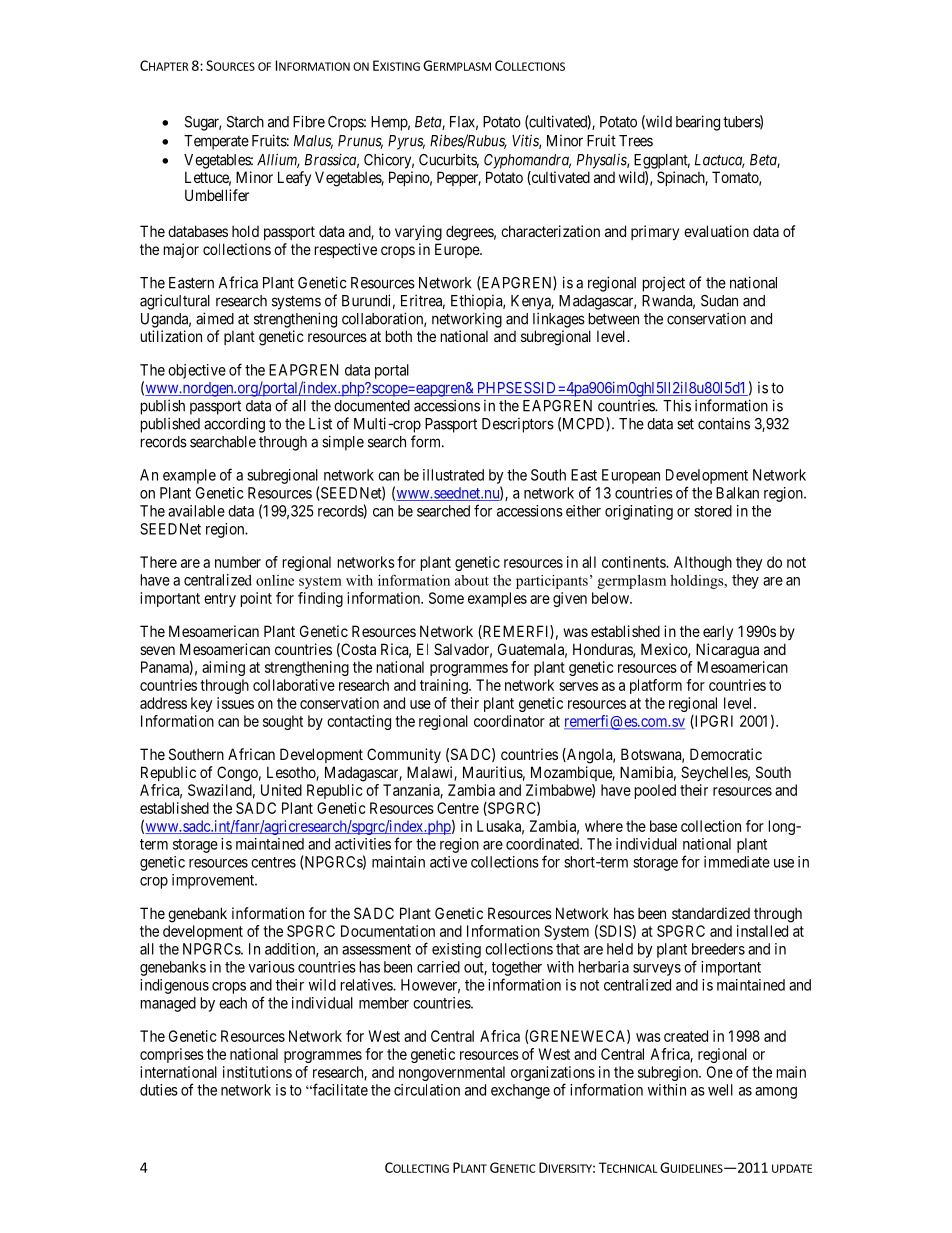 The image size is (952, 1233). What do you see at coordinates (445, 686) in the document?
I see `training` at bounding box center [445, 686].
